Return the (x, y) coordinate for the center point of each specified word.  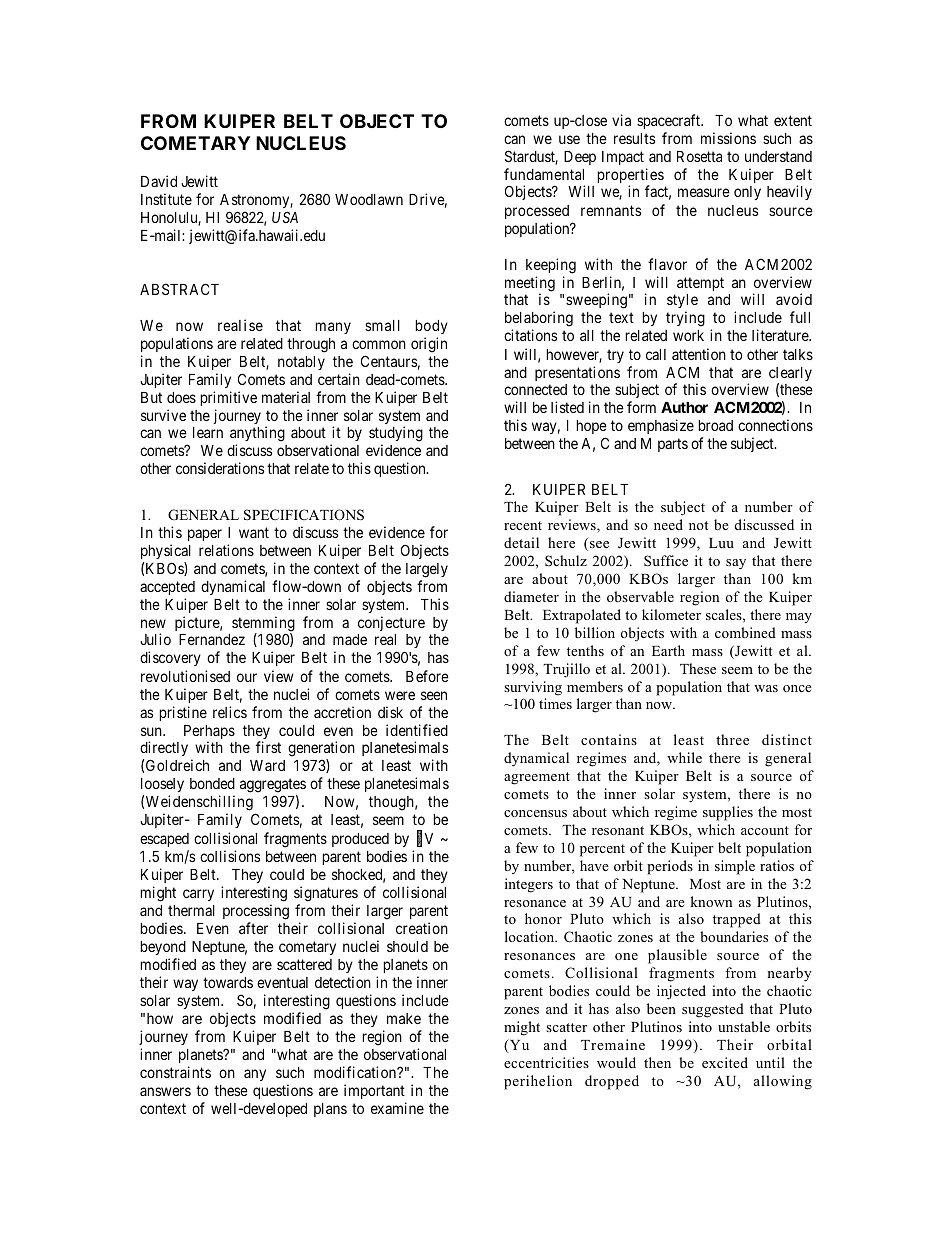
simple (735, 867)
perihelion (538, 1082)
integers (529, 885)
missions (728, 138)
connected (535, 389)
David (159, 181)
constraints (175, 1072)
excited (725, 1062)
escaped (164, 840)
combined (745, 632)
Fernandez (212, 639)
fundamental (544, 174)
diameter (531, 596)
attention (699, 354)
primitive (228, 398)
